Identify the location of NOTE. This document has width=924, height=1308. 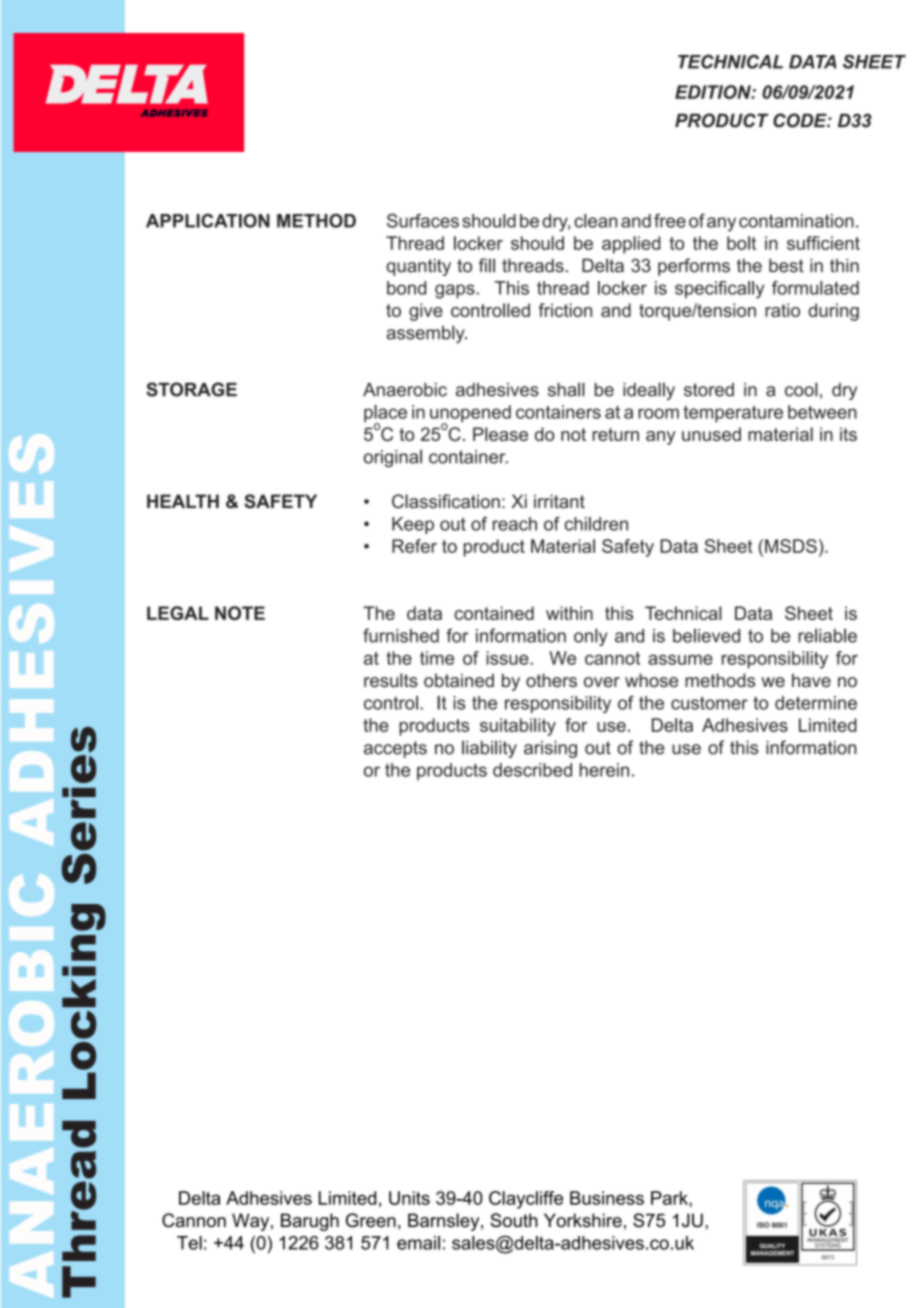
(240, 613).
